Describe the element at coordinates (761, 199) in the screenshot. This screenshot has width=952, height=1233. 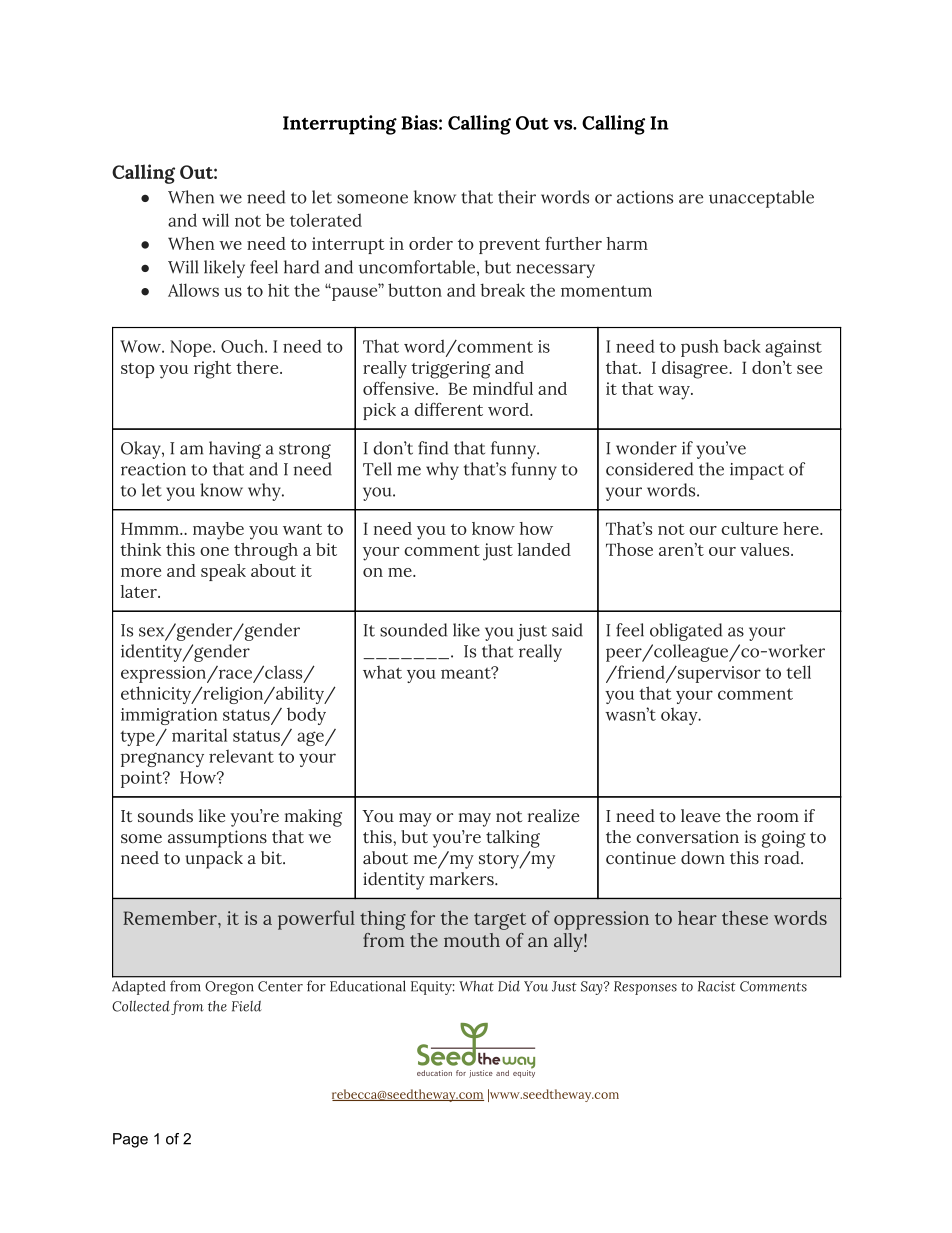
I see `unacceptable` at that location.
